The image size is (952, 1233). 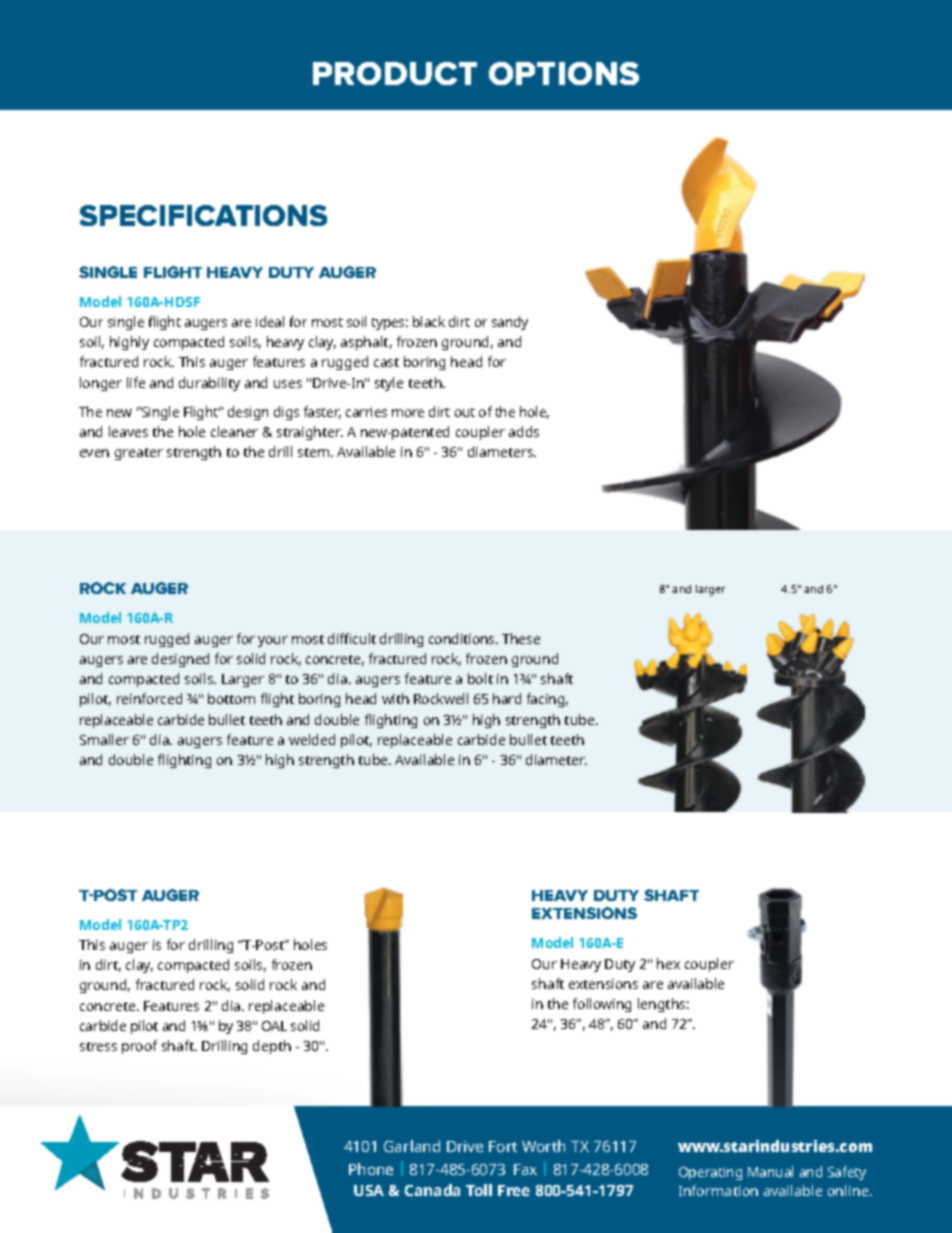 I want to click on OPTIONS, so click(x=564, y=73).
